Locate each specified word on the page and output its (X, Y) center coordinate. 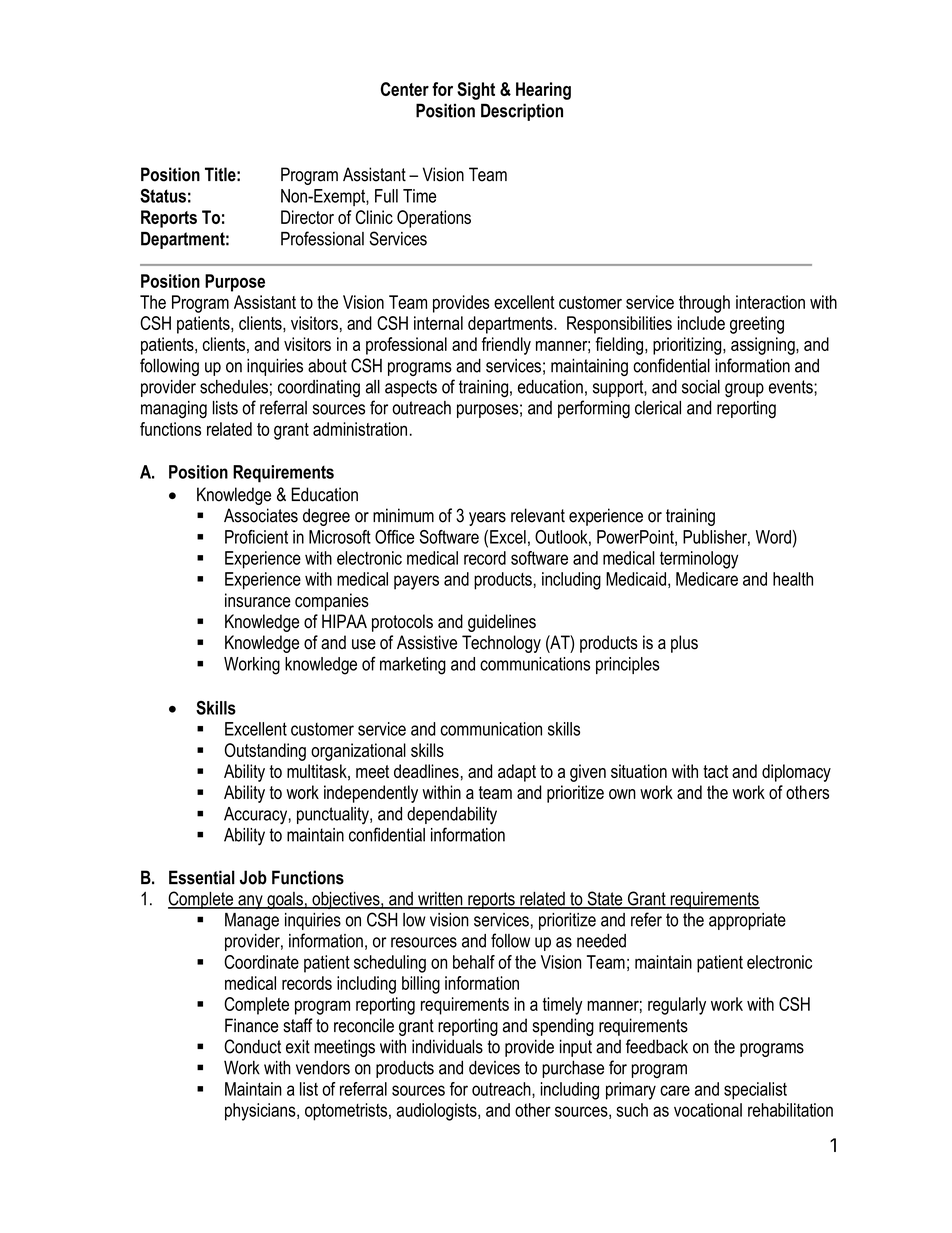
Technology (501, 644)
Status (163, 196)
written (440, 900)
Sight (476, 91)
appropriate (747, 921)
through (704, 304)
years (487, 519)
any (250, 902)
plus (684, 644)
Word (773, 537)
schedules (234, 387)
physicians (261, 1112)
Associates (261, 515)
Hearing (543, 91)
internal (438, 323)
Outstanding (265, 752)
